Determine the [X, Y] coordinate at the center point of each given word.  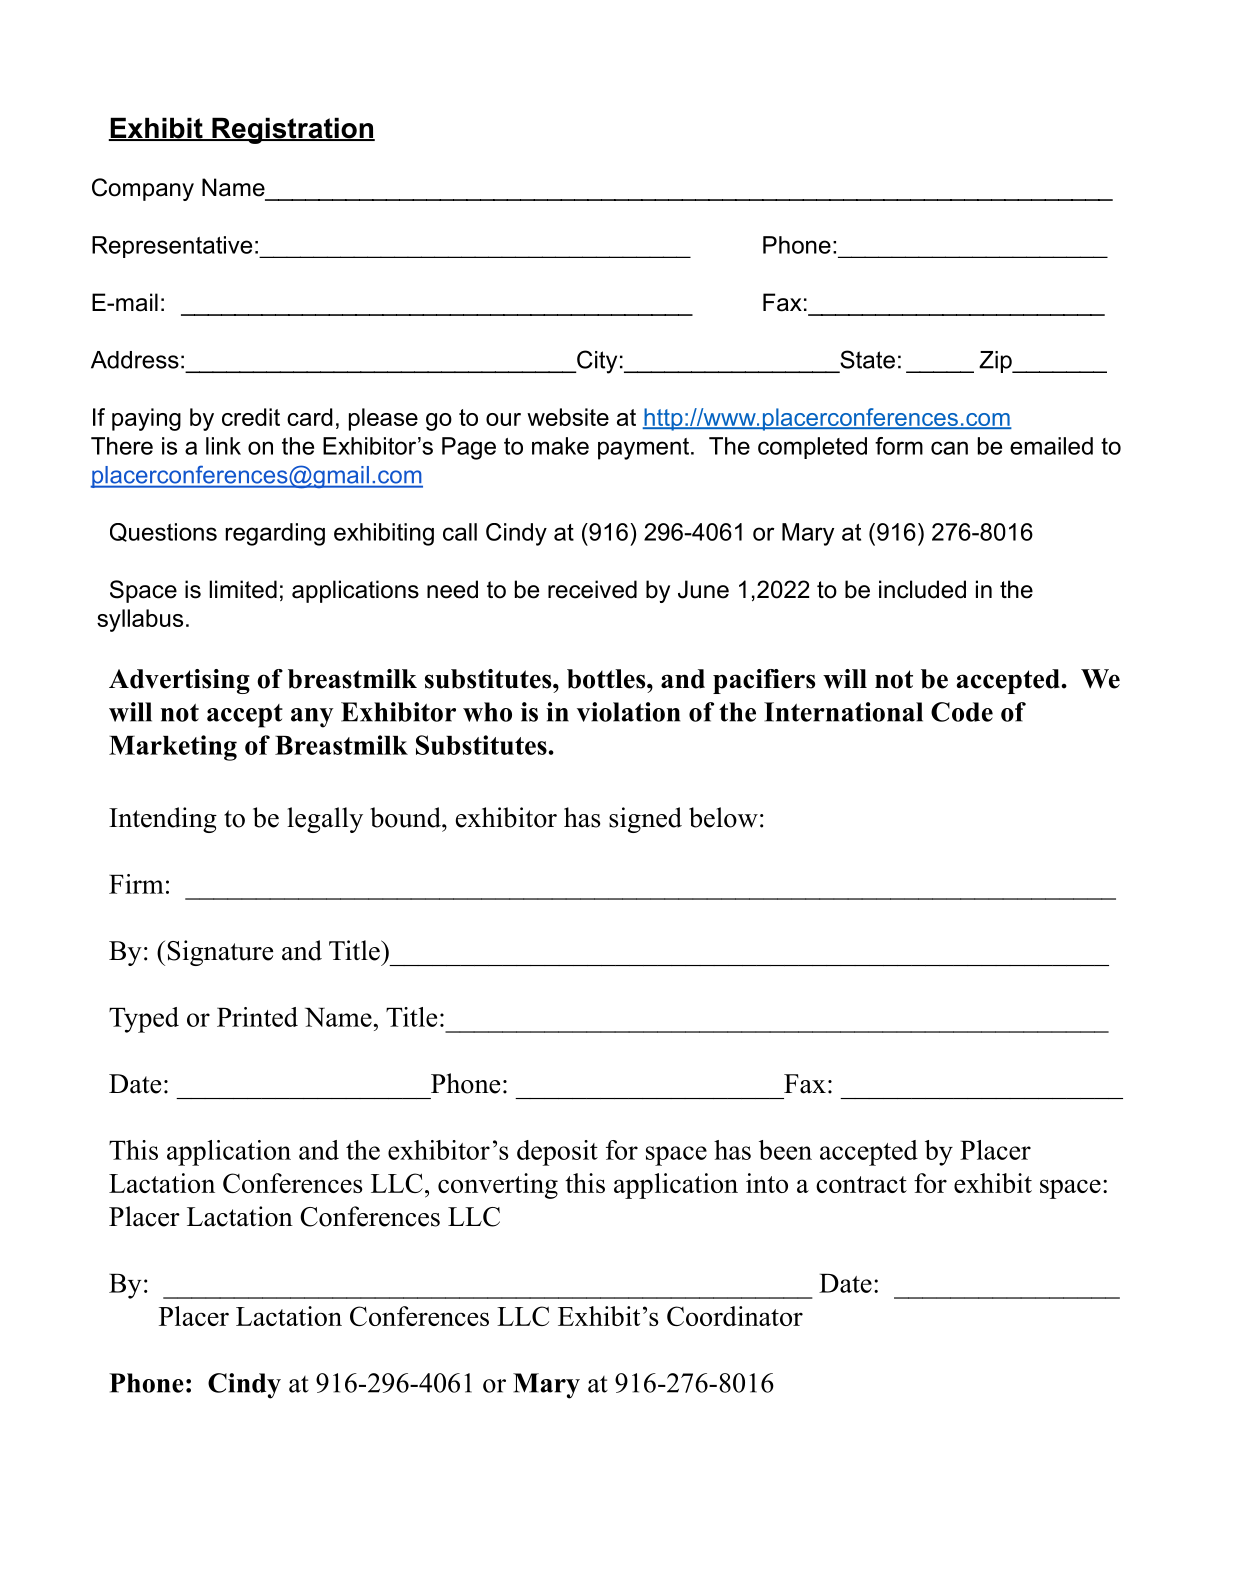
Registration [292, 130]
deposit [557, 1153]
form [899, 446]
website [568, 417]
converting [498, 1186]
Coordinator [735, 1316]
